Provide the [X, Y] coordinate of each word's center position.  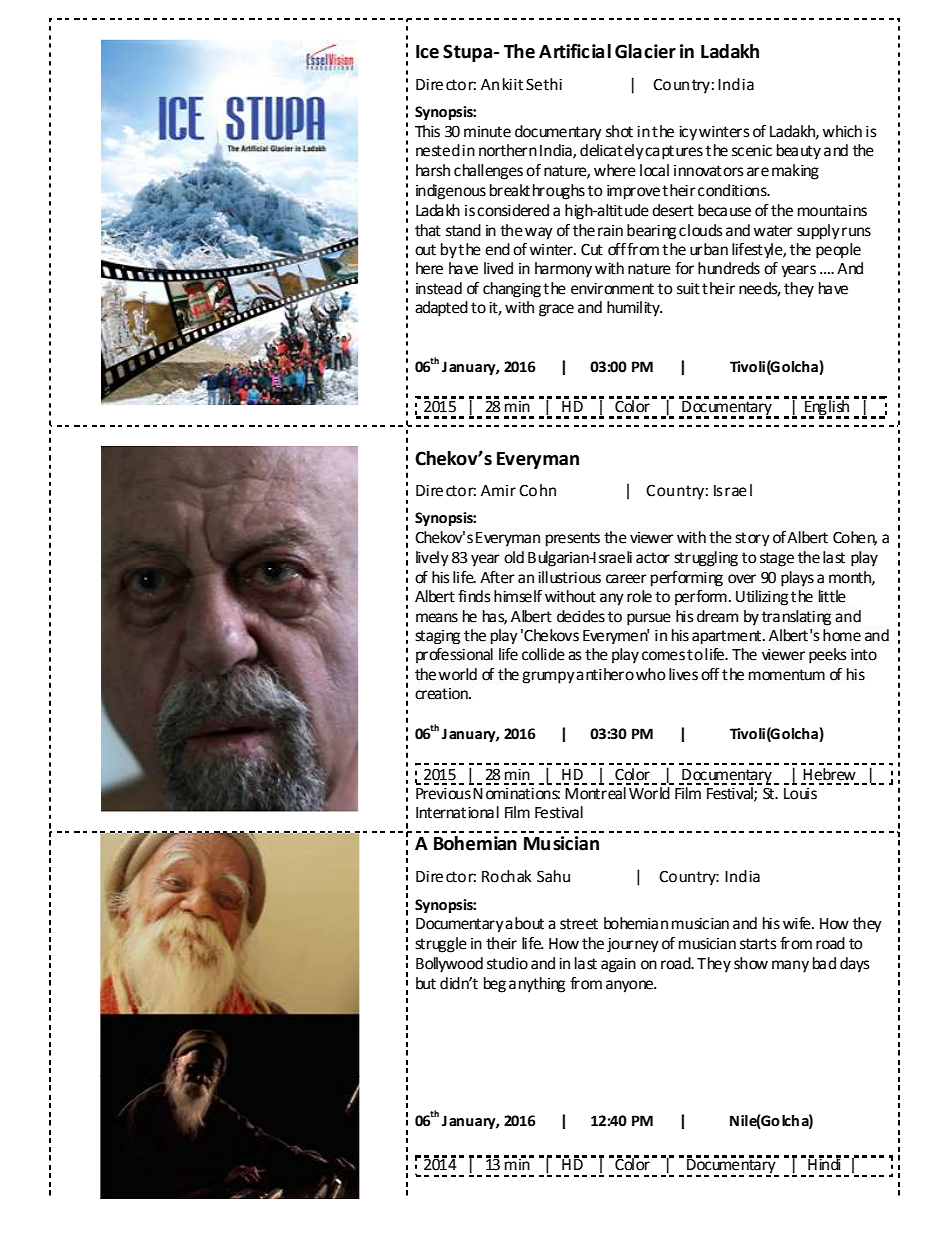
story [752, 539]
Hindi [824, 1163]
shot [619, 131]
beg [495, 985]
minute [487, 132]
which [842, 131]
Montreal [596, 792]
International [457, 812]
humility [634, 309]
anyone [630, 986]
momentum [787, 675]
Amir [498, 490]
